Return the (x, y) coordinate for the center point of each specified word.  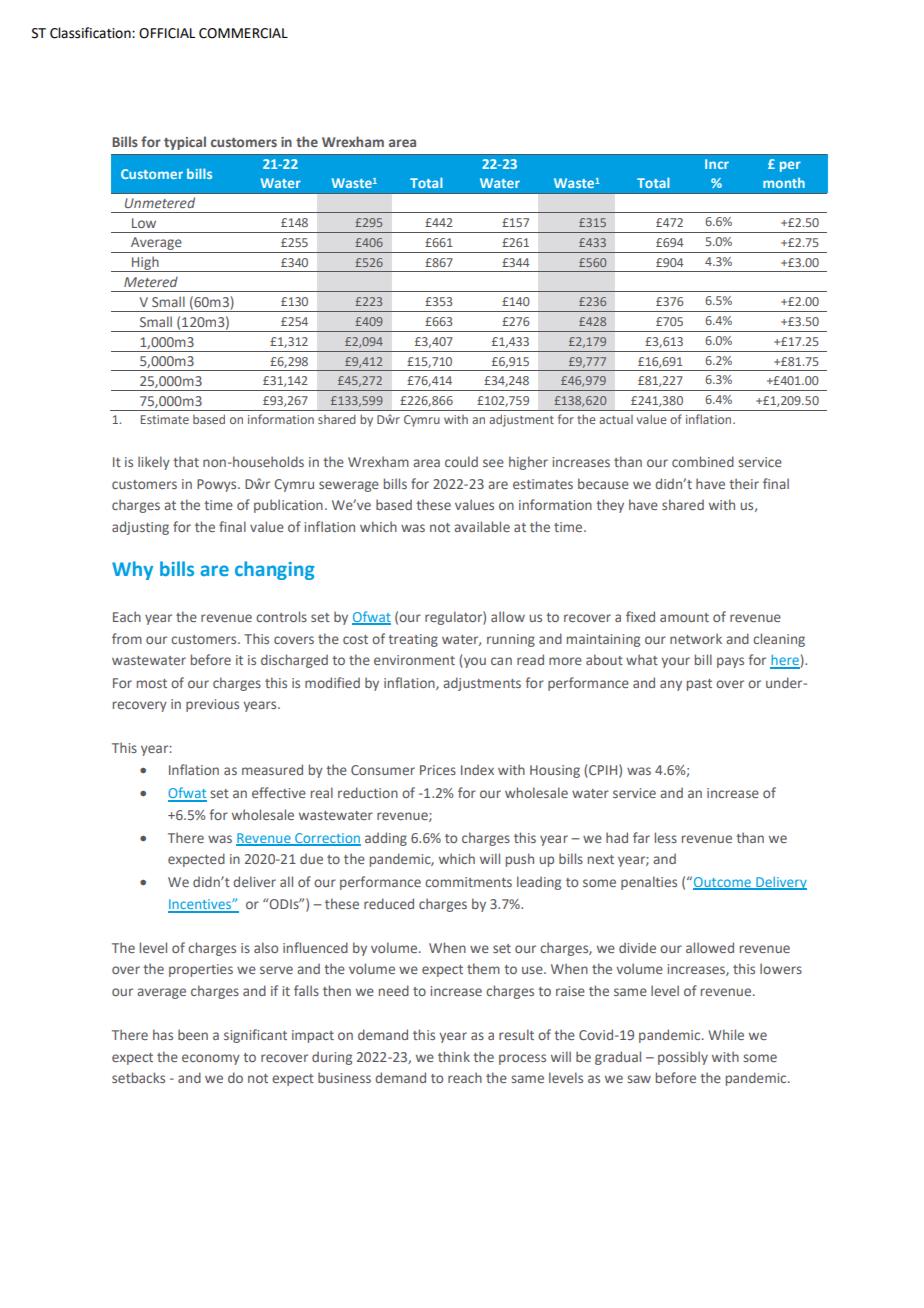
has (163, 1034)
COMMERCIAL (243, 33)
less (666, 837)
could (461, 461)
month (784, 182)
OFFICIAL (167, 33)
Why (132, 570)
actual (616, 419)
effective (279, 792)
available (482, 526)
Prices (438, 770)
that (186, 461)
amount (684, 617)
